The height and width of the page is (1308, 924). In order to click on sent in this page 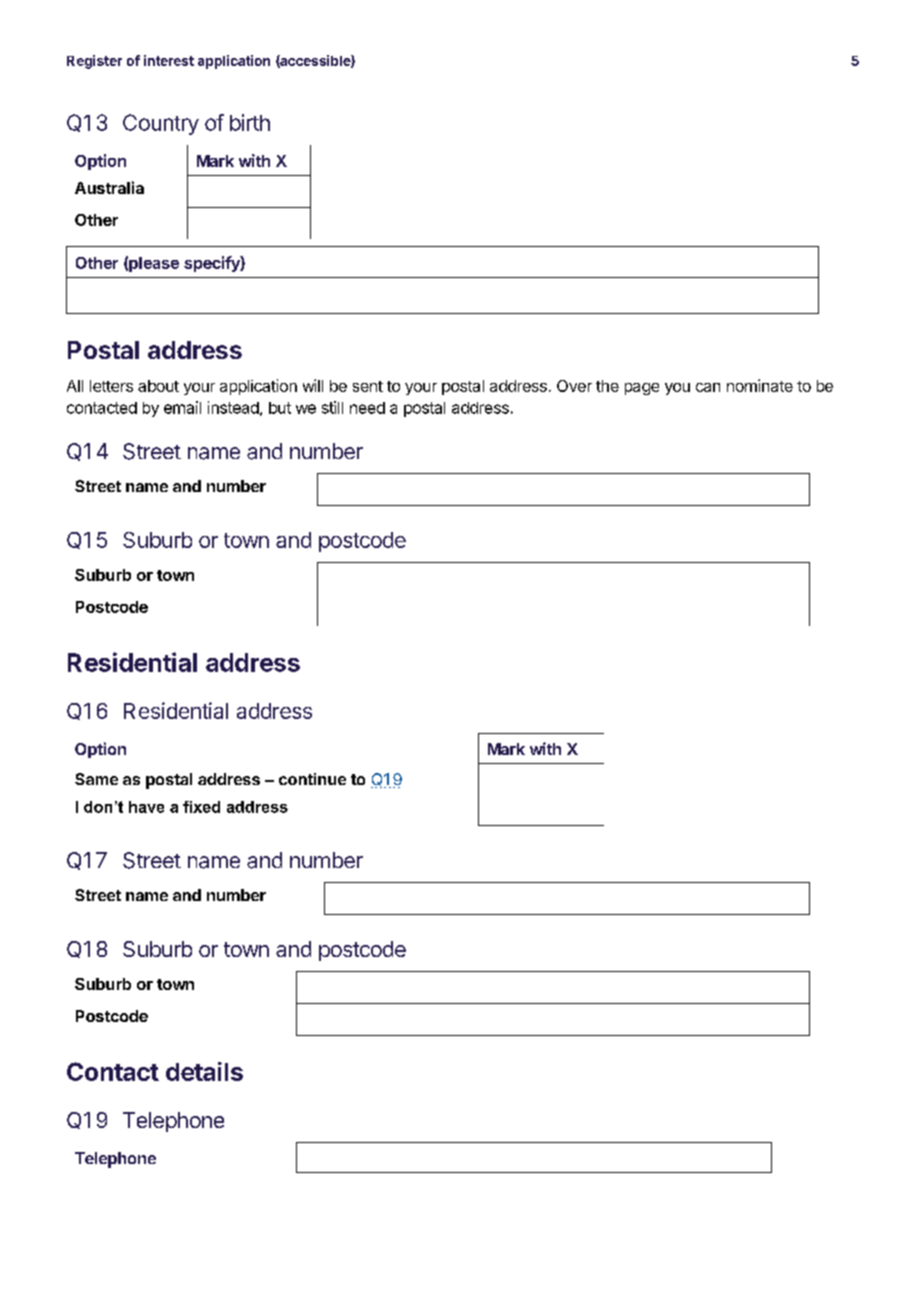, I will do `click(368, 386)`.
